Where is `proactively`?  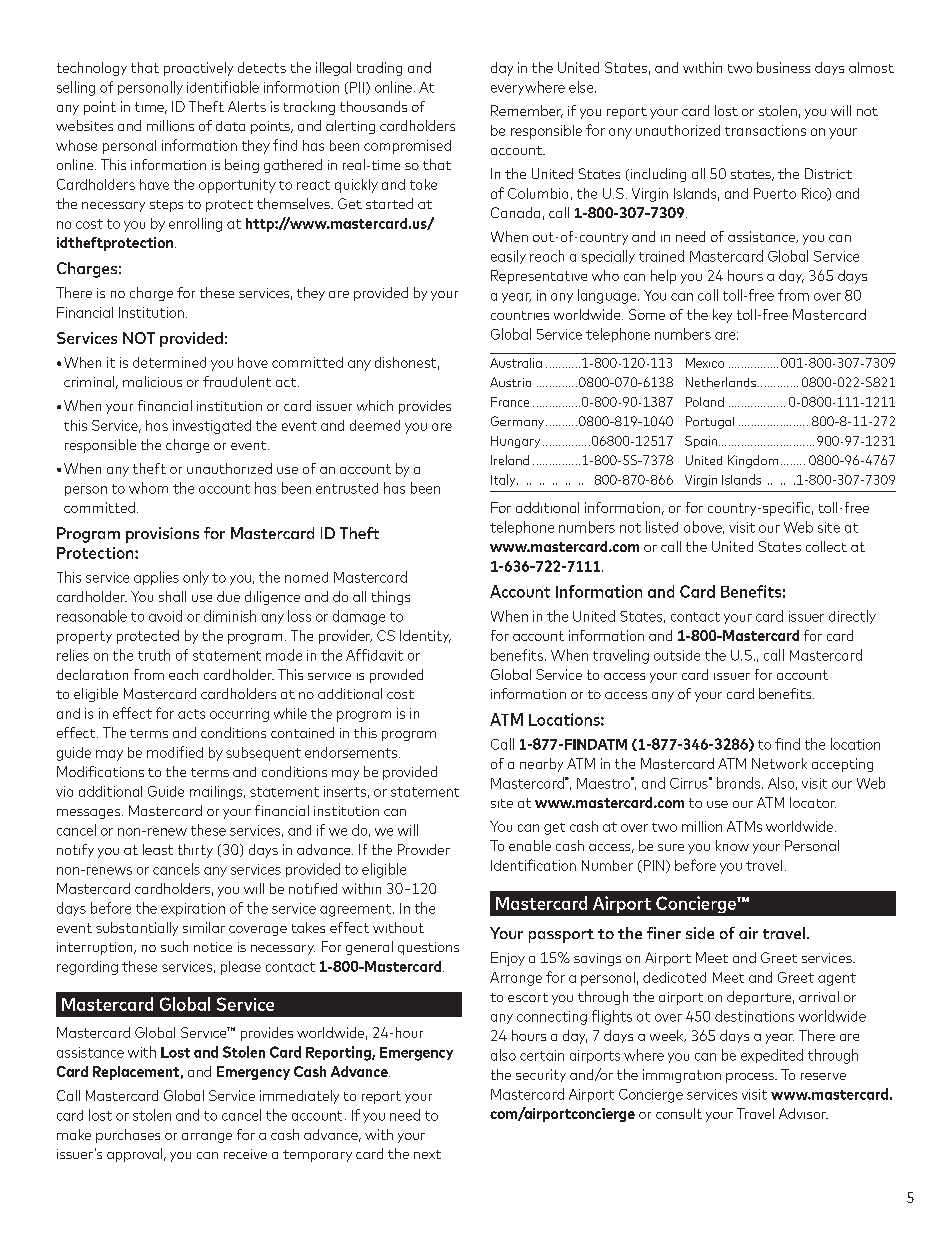
proactively is located at coordinates (198, 69).
